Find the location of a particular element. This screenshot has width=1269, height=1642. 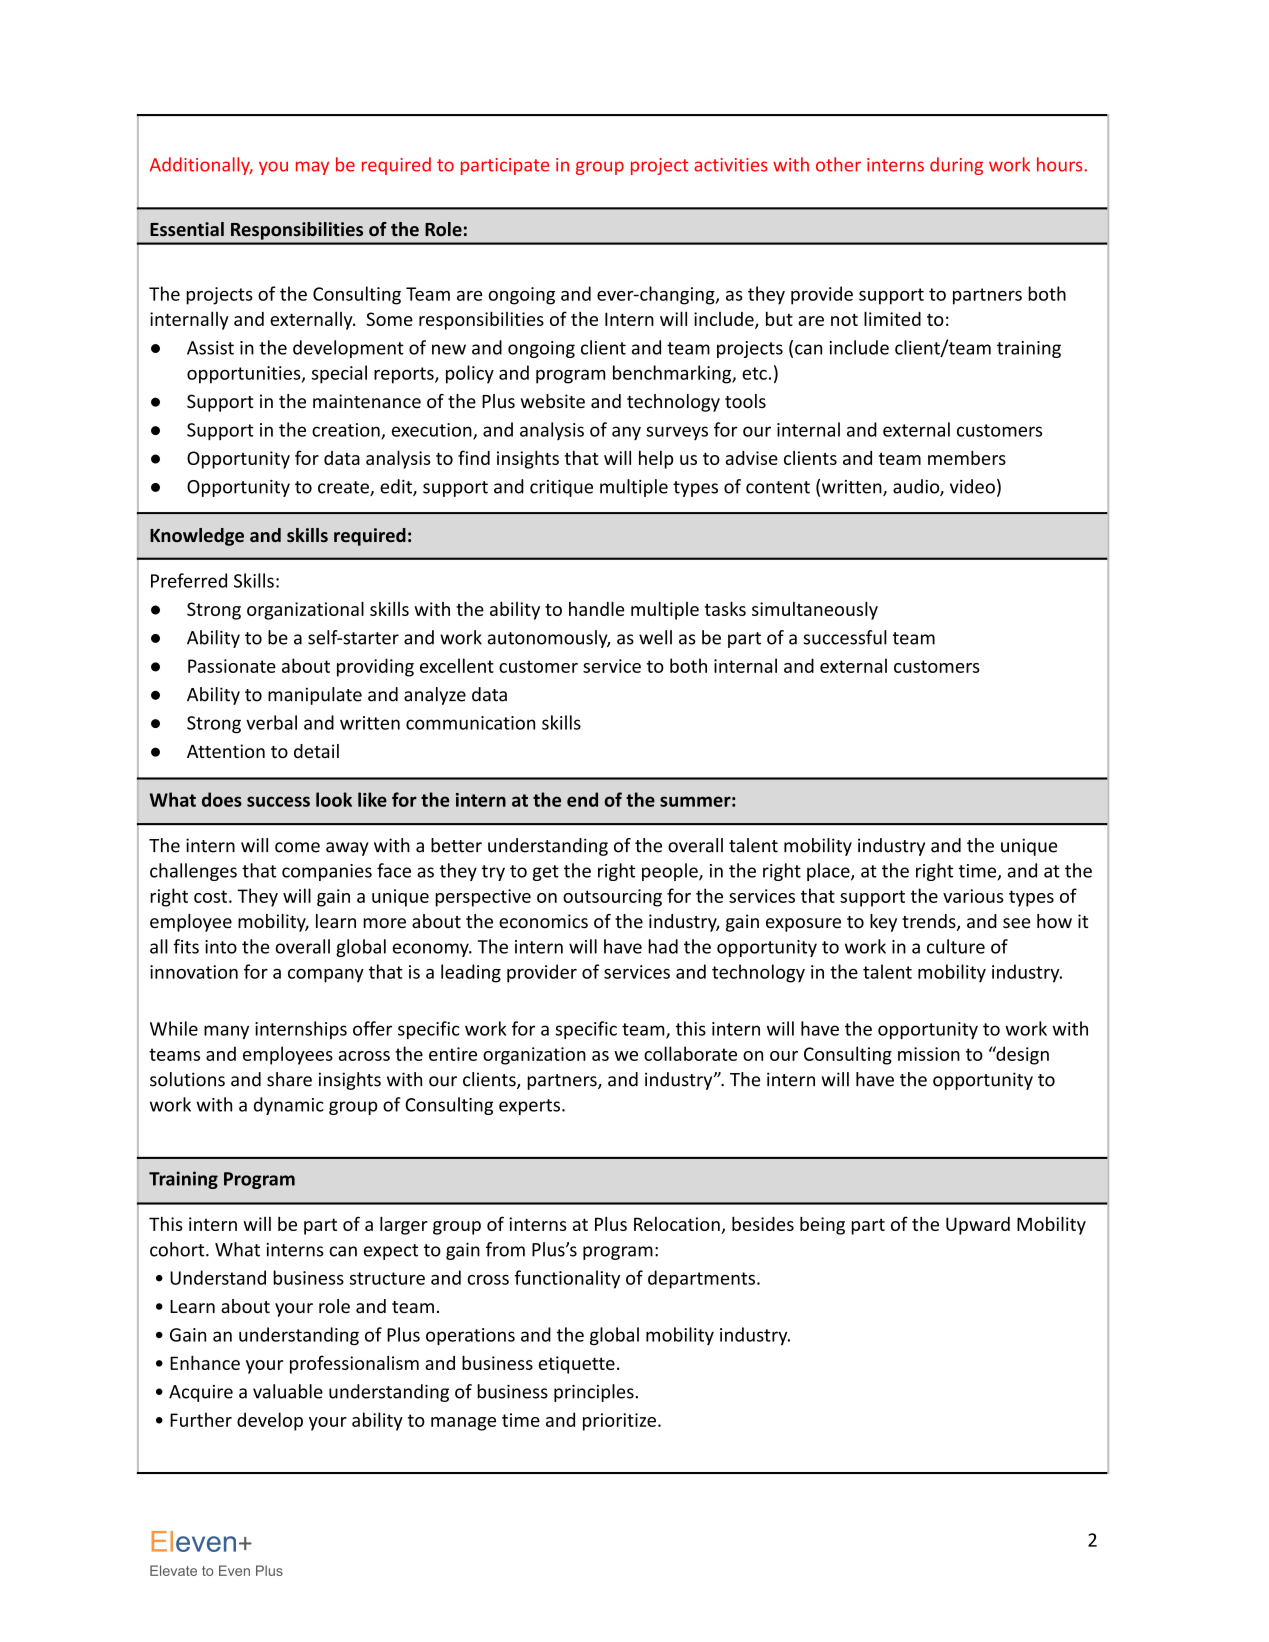

simultaneously is located at coordinates (815, 610).
